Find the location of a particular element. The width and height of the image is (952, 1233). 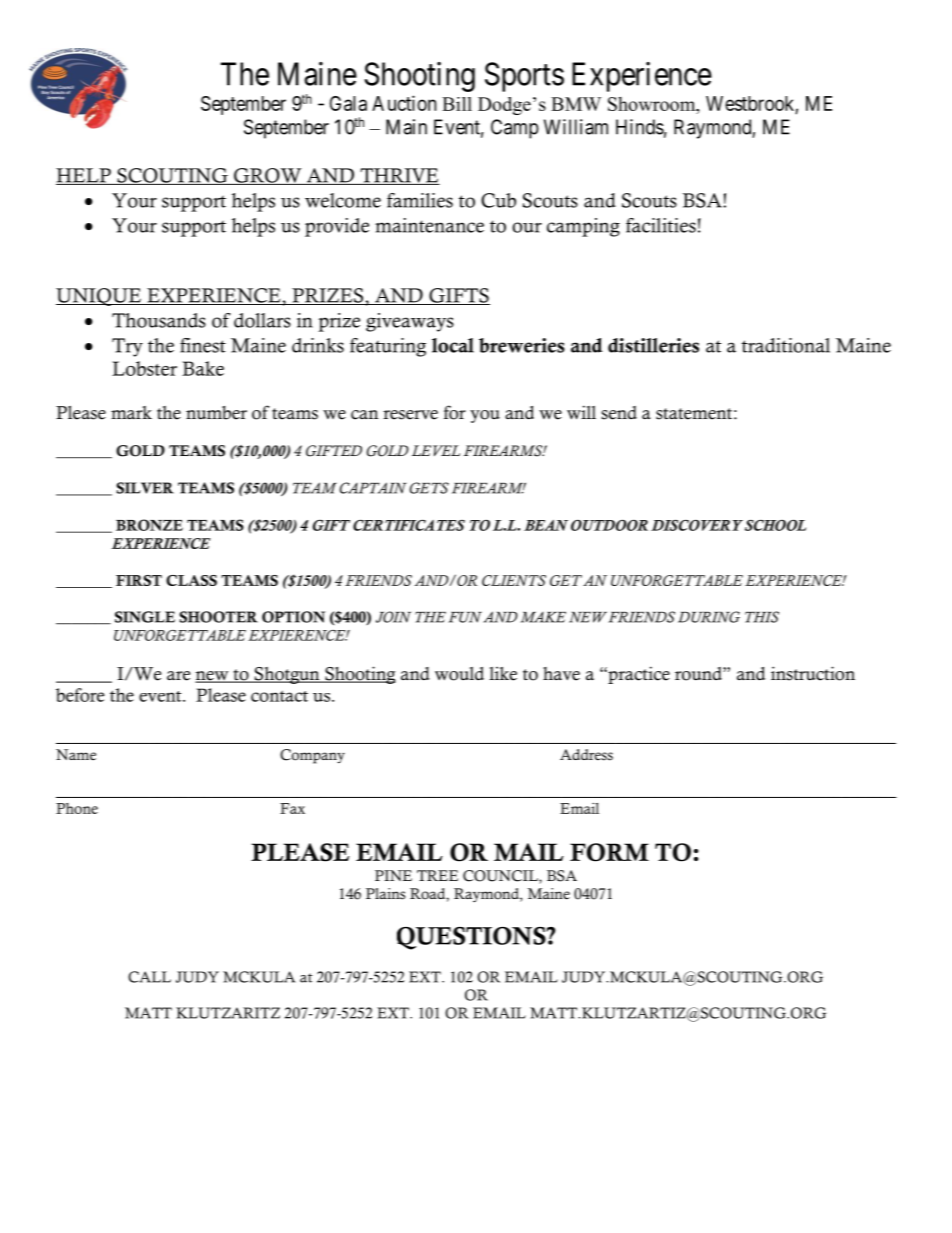

Showroom is located at coordinates (653, 105).
